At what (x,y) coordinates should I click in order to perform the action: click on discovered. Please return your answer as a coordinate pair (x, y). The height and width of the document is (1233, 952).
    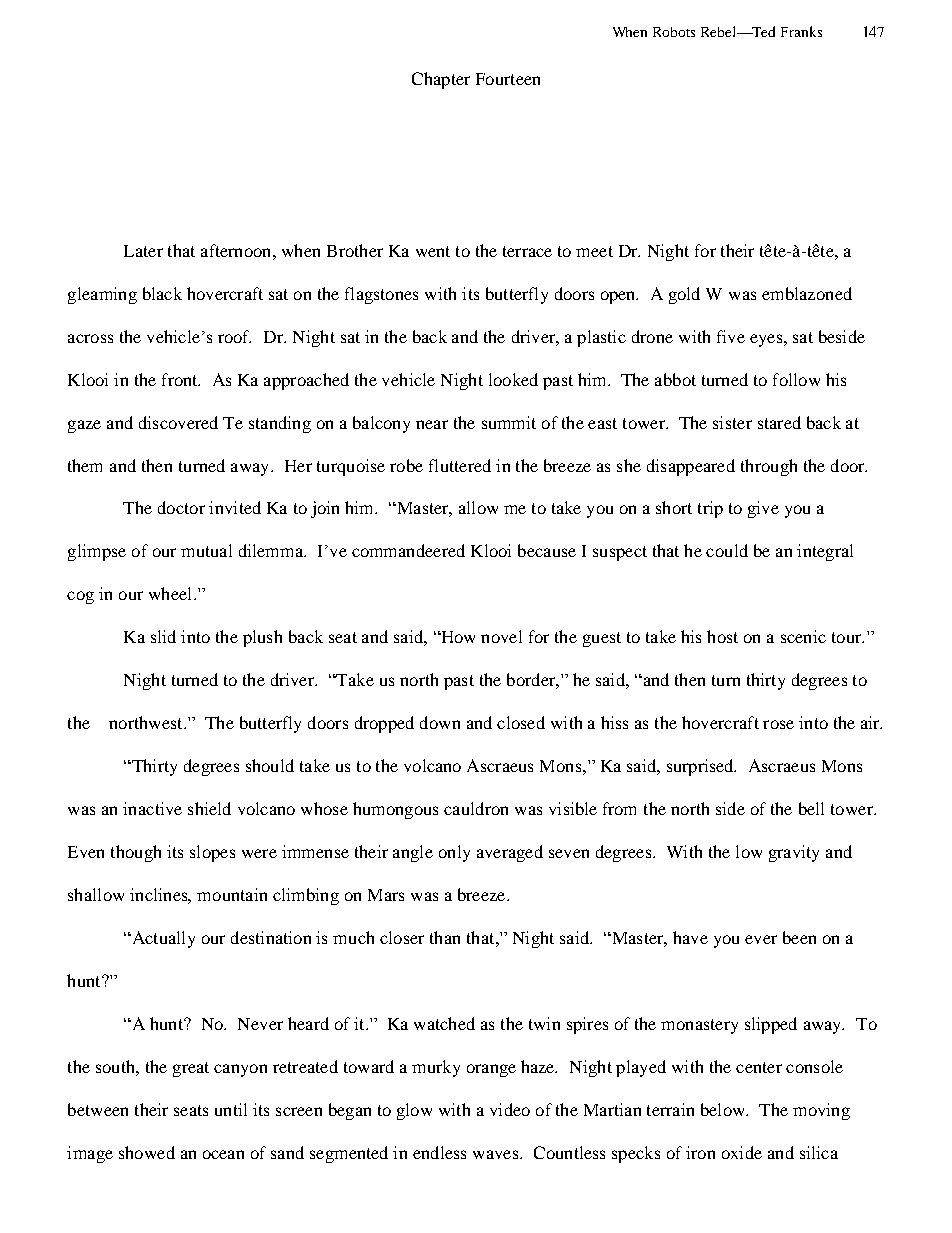
    Looking at the image, I should click on (178, 422).
